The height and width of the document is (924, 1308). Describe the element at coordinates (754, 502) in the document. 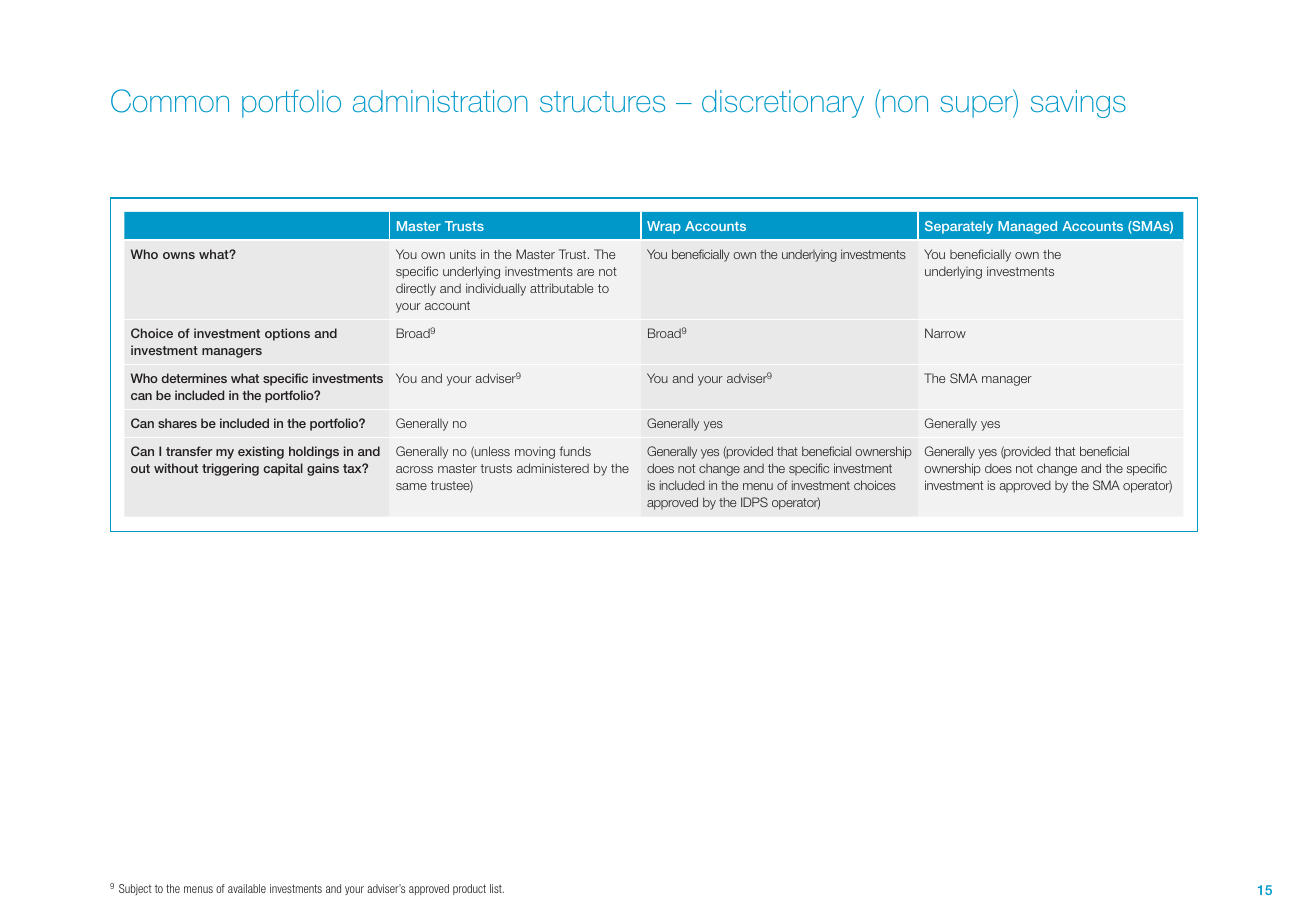

I see `IDPS` at that location.
